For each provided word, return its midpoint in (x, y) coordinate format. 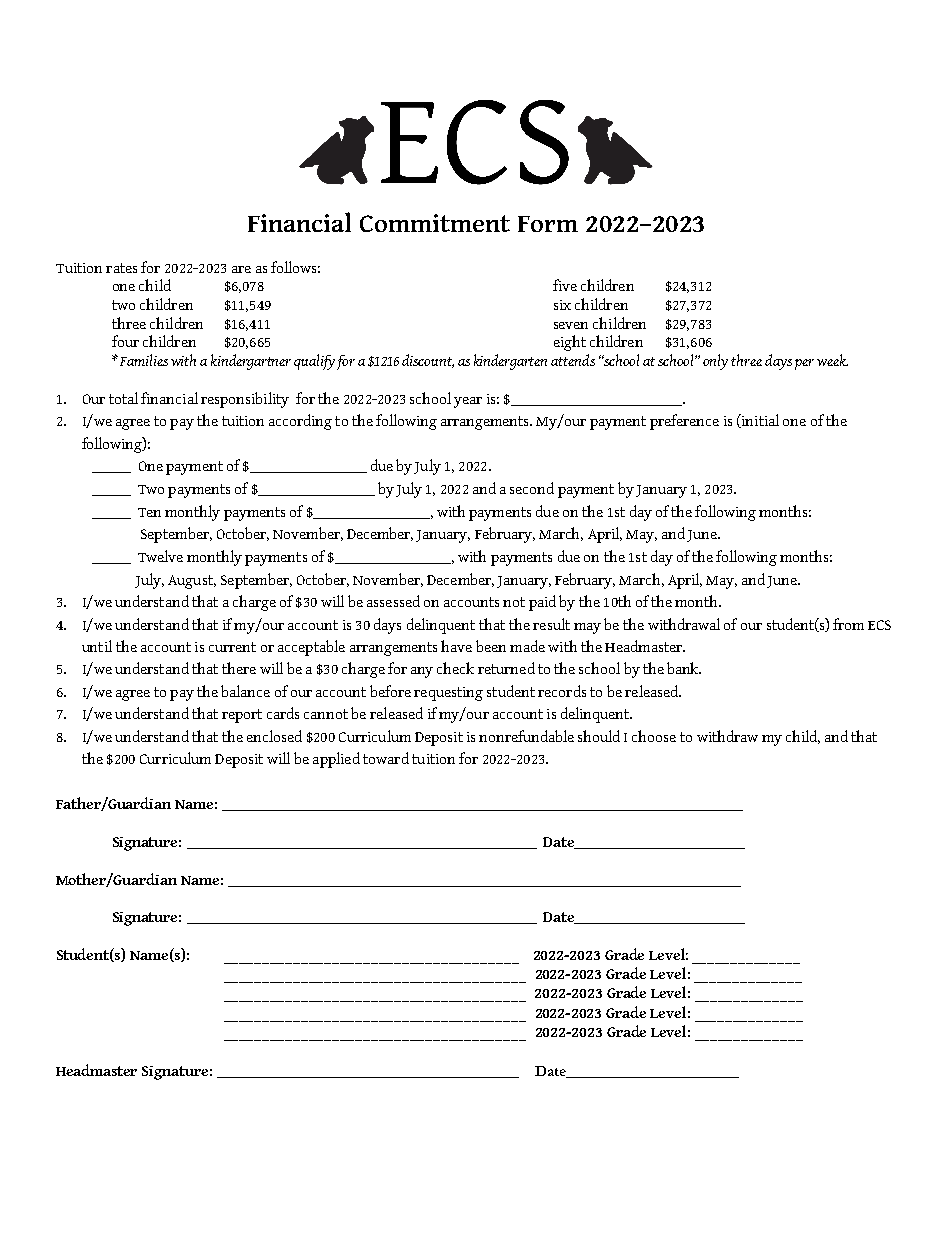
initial (759, 421)
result (551, 624)
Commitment (435, 223)
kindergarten (510, 362)
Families (144, 360)
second (532, 488)
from (848, 624)
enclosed (274, 736)
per (804, 364)
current (232, 647)
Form (548, 224)
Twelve (160, 556)
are (241, 269)
